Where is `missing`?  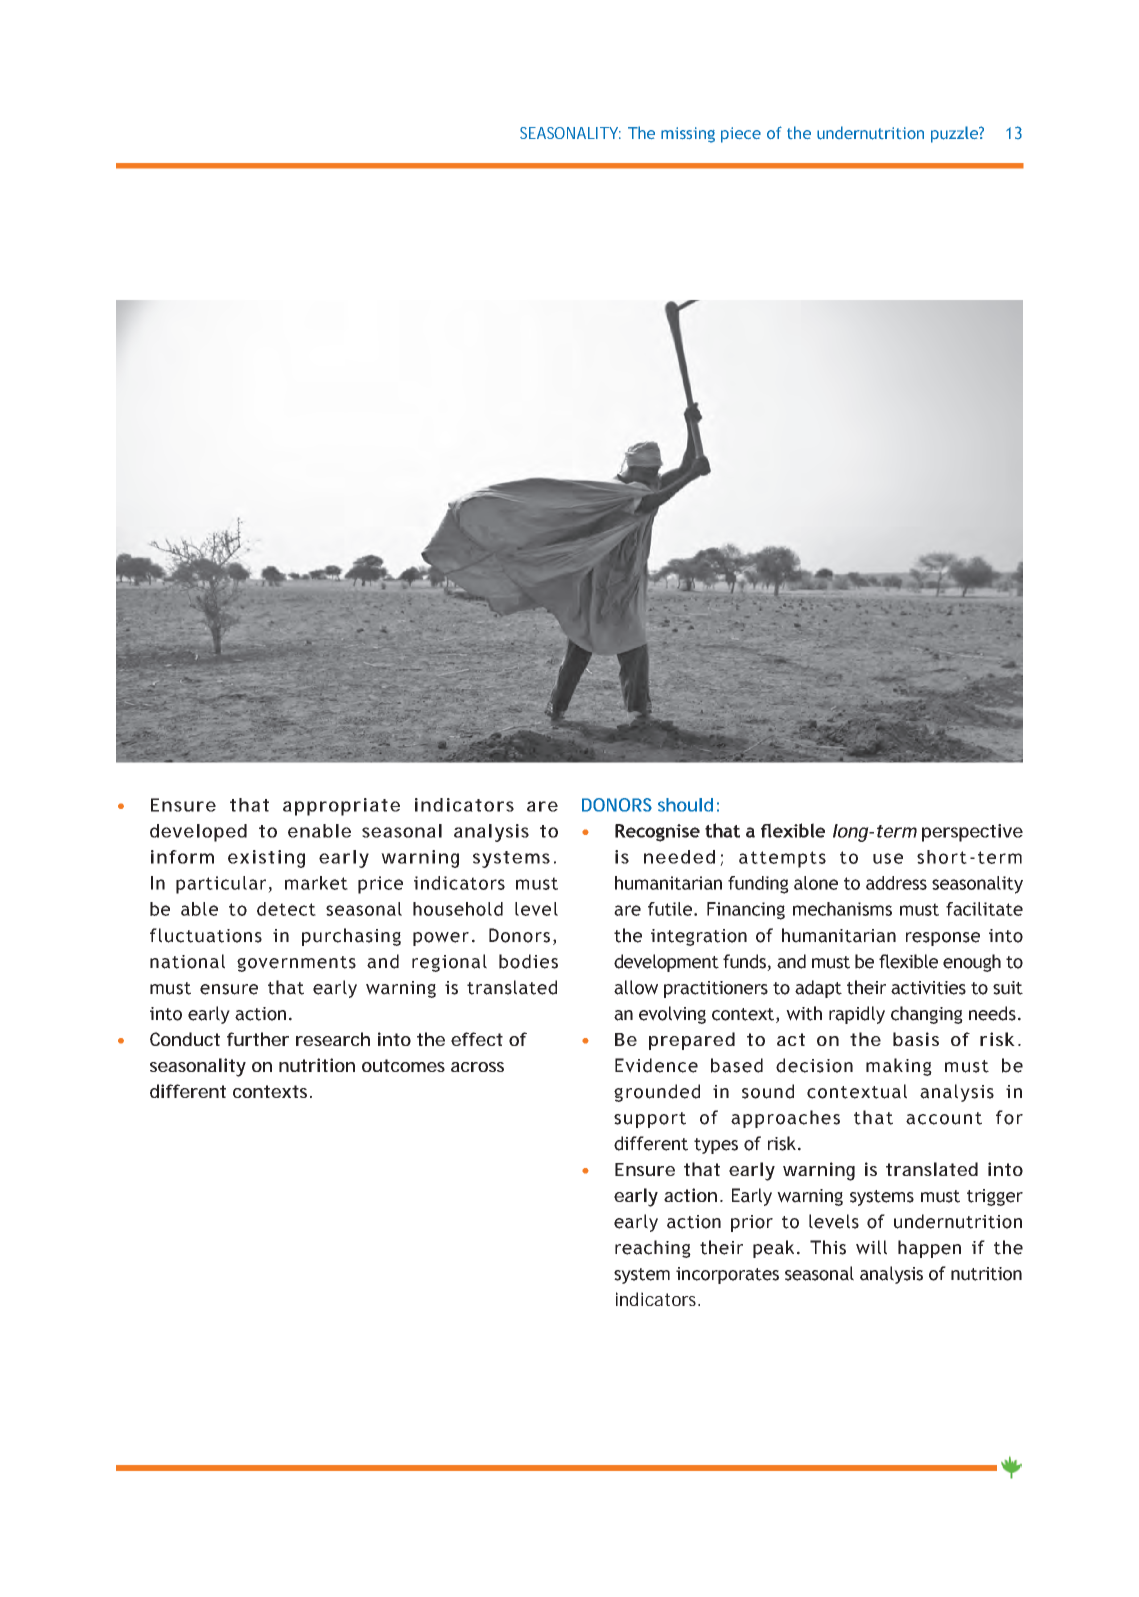 missing is located at coordinates (688, 135).
